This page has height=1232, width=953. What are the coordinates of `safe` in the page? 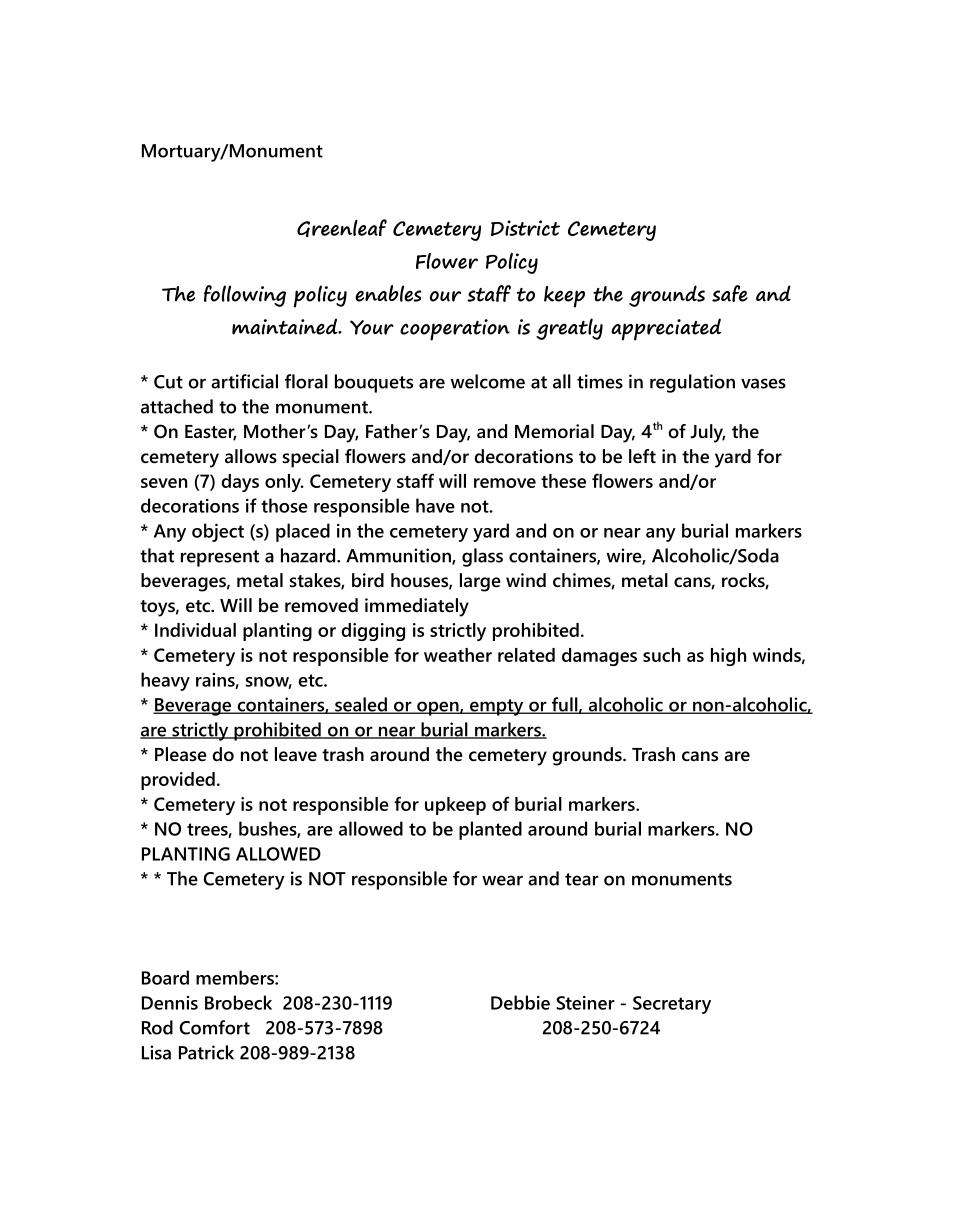 It's located at (730, 293).
